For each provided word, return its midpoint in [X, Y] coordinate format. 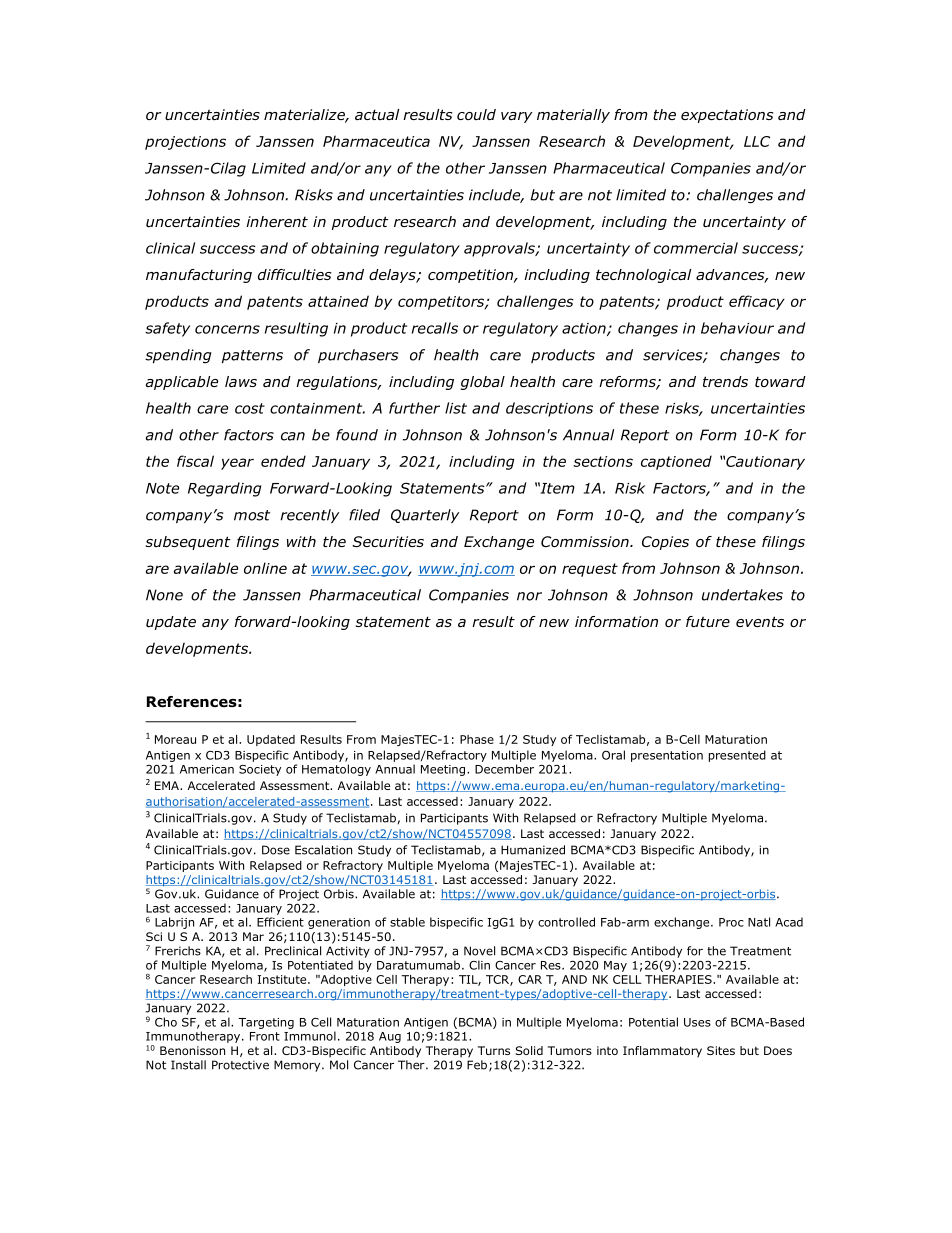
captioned [676, 462]
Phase [477, 739]
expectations [727, 116]
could [476, 114]
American [207, 769]
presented [737, 756]
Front [265, 1036]
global [482, 383]
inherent [277, 221]
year [237, 464]
